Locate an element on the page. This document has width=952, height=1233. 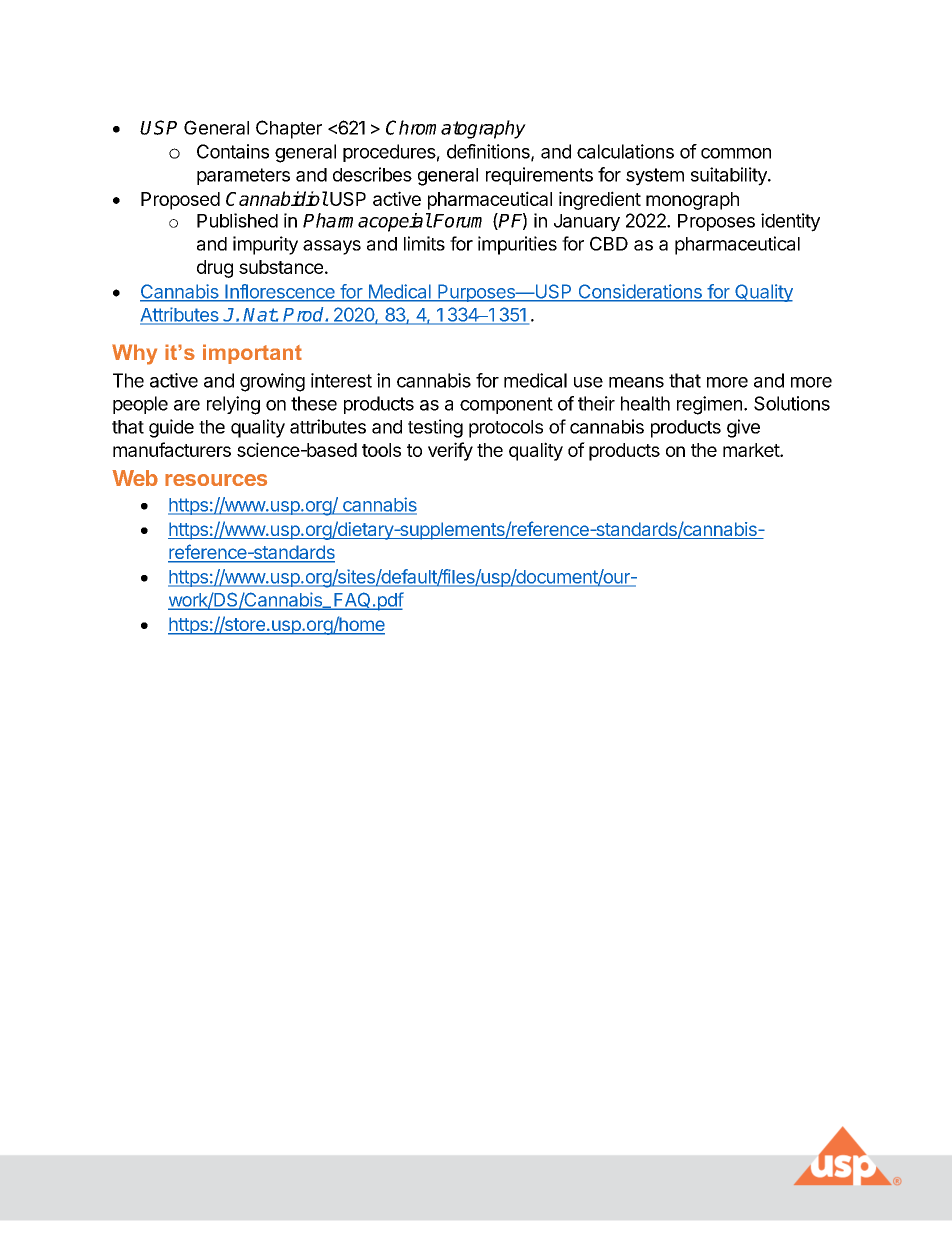
common is located at coordinates (736, 153).
